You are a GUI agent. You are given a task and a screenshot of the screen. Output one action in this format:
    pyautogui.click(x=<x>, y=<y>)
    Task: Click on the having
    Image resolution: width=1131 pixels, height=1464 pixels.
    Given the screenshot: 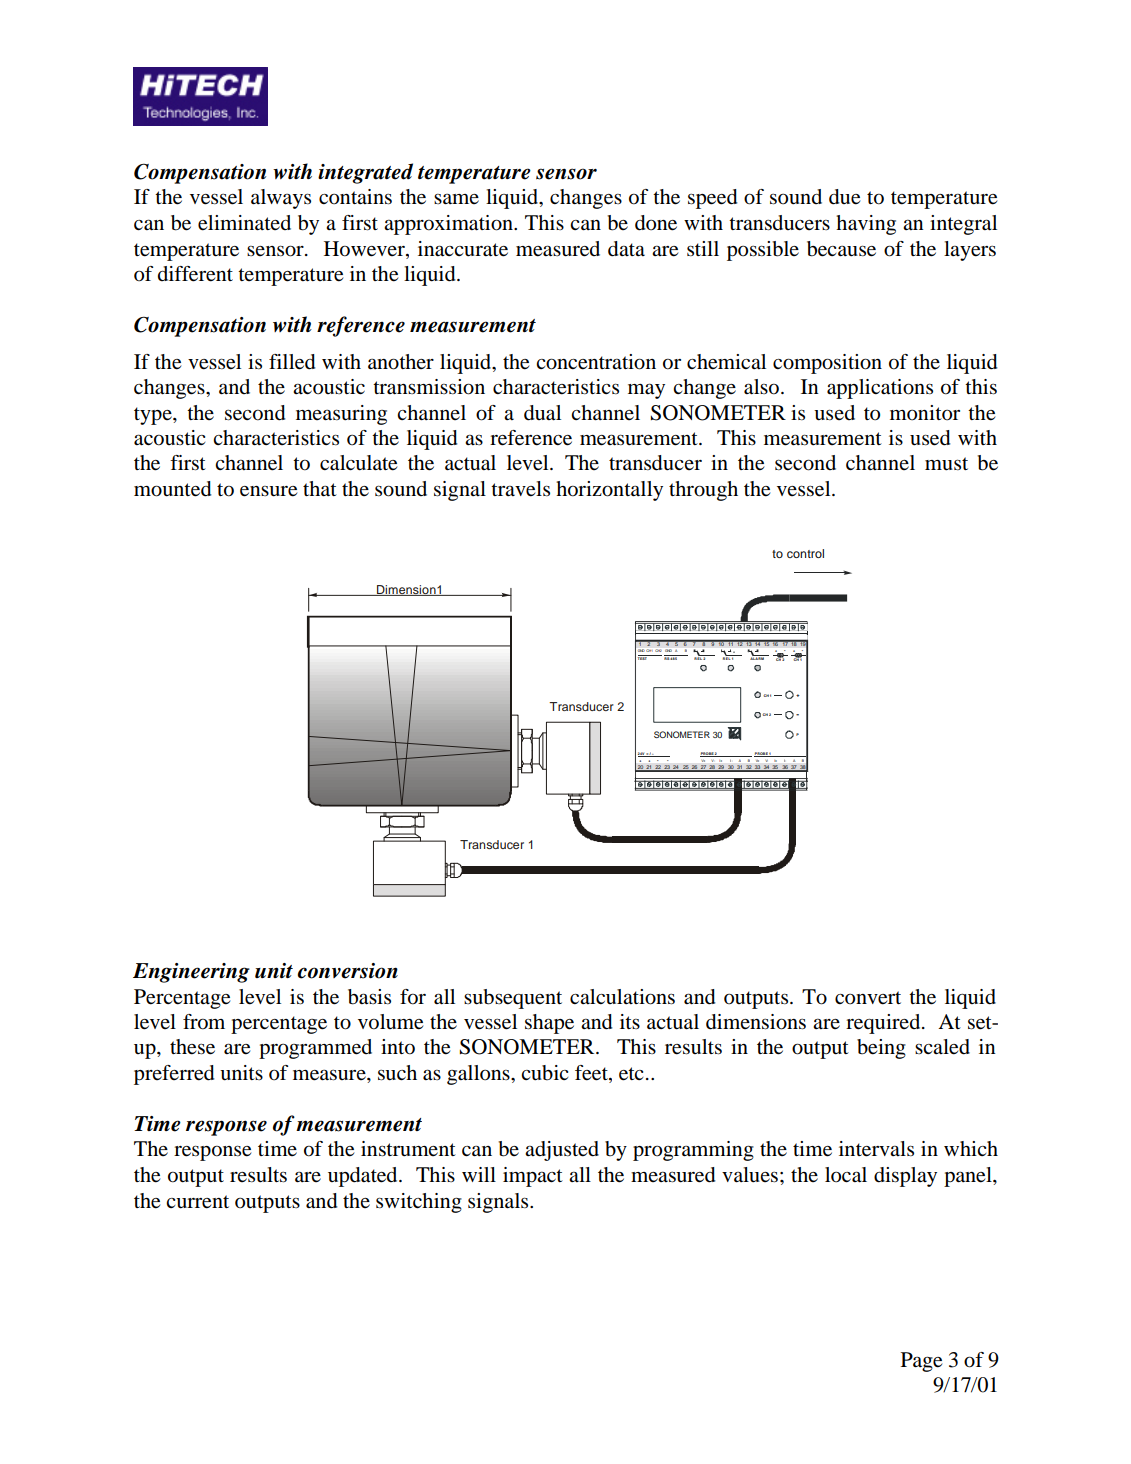 What is the action you would take?
    pyautogui.click(x=866, y=225)
